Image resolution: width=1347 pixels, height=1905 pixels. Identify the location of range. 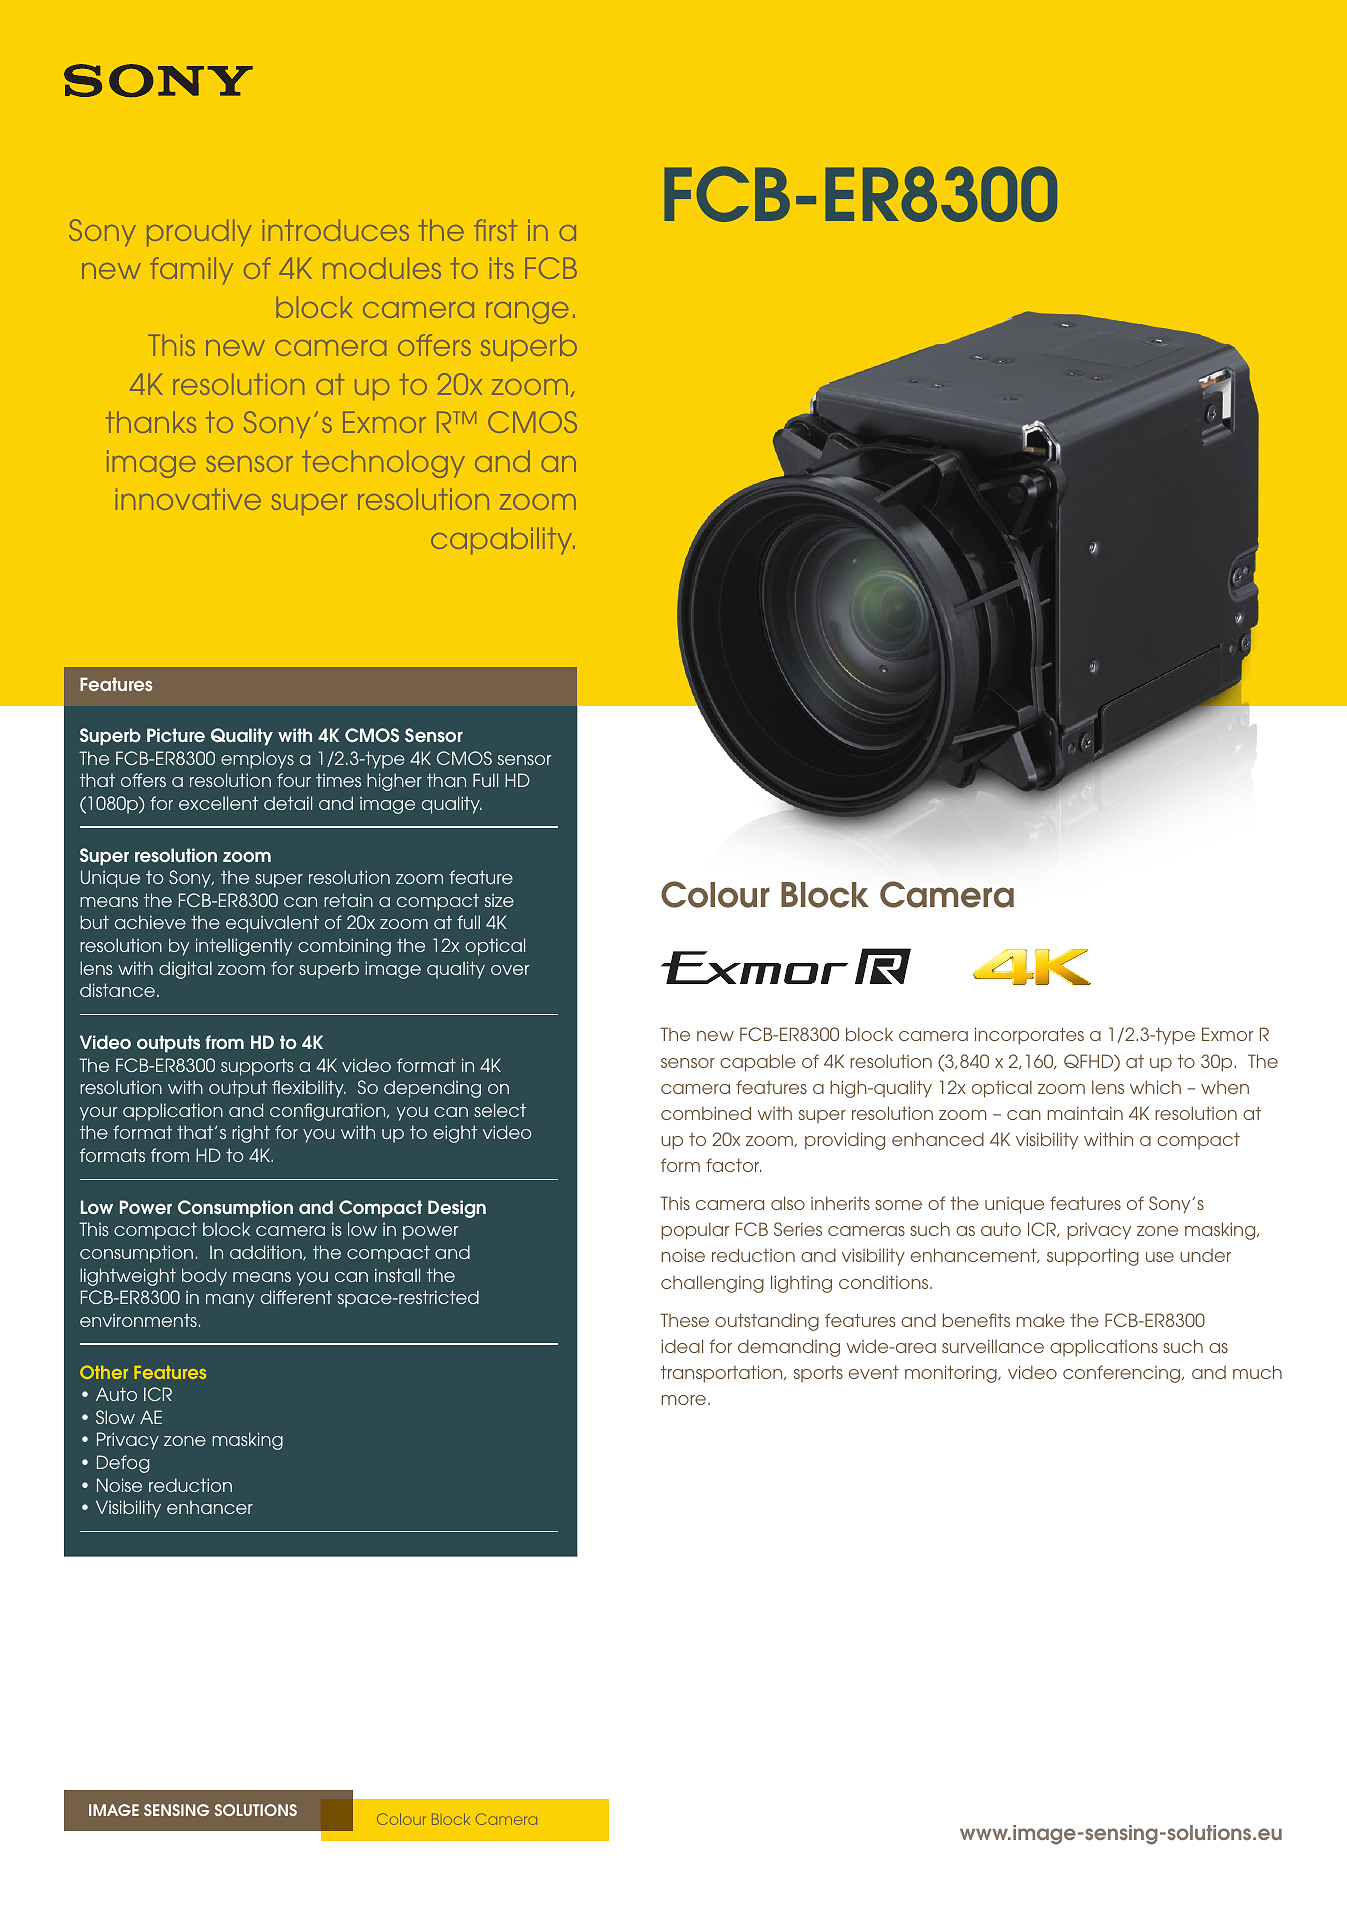
(527, 313).
